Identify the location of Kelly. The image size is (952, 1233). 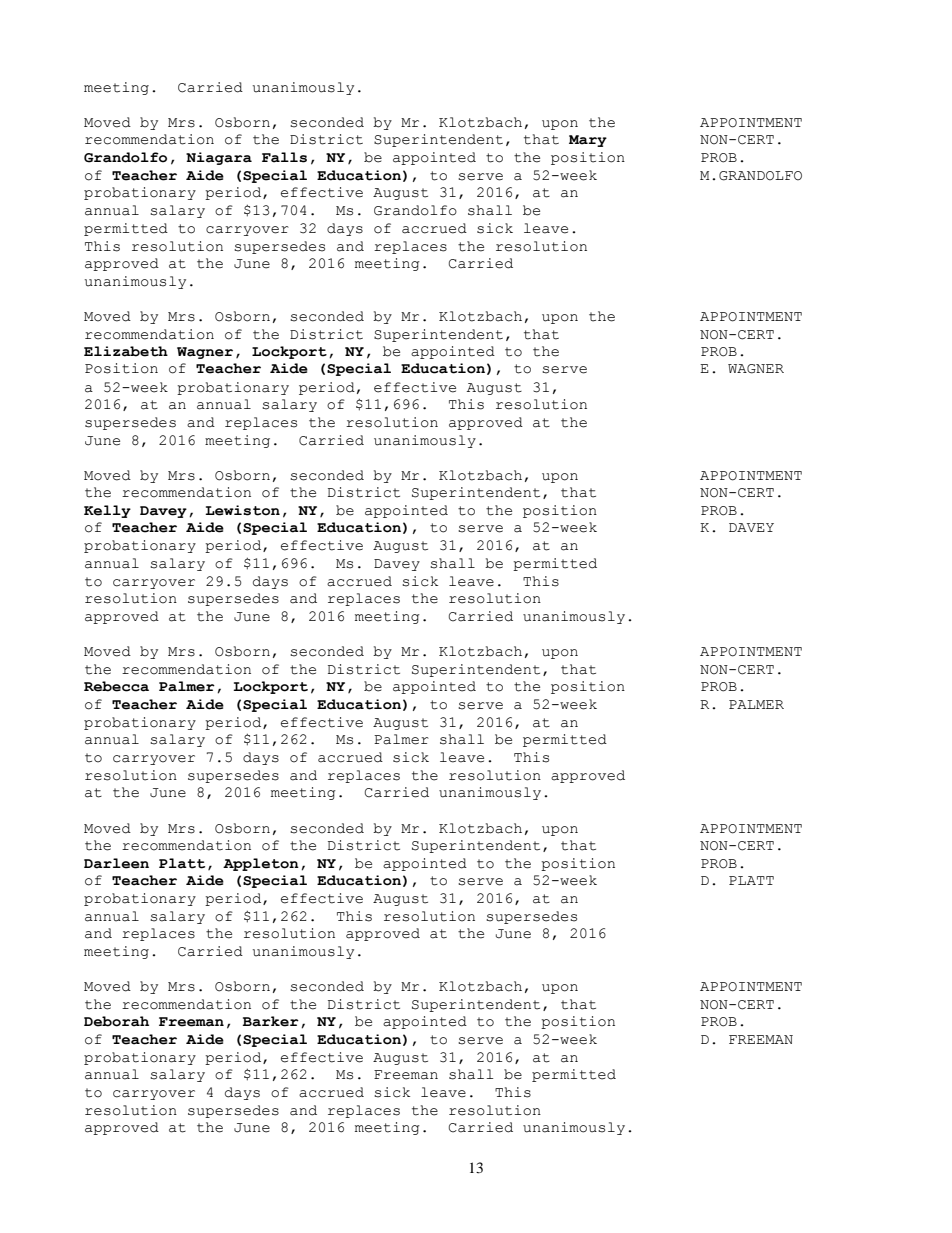
(107, 511).
